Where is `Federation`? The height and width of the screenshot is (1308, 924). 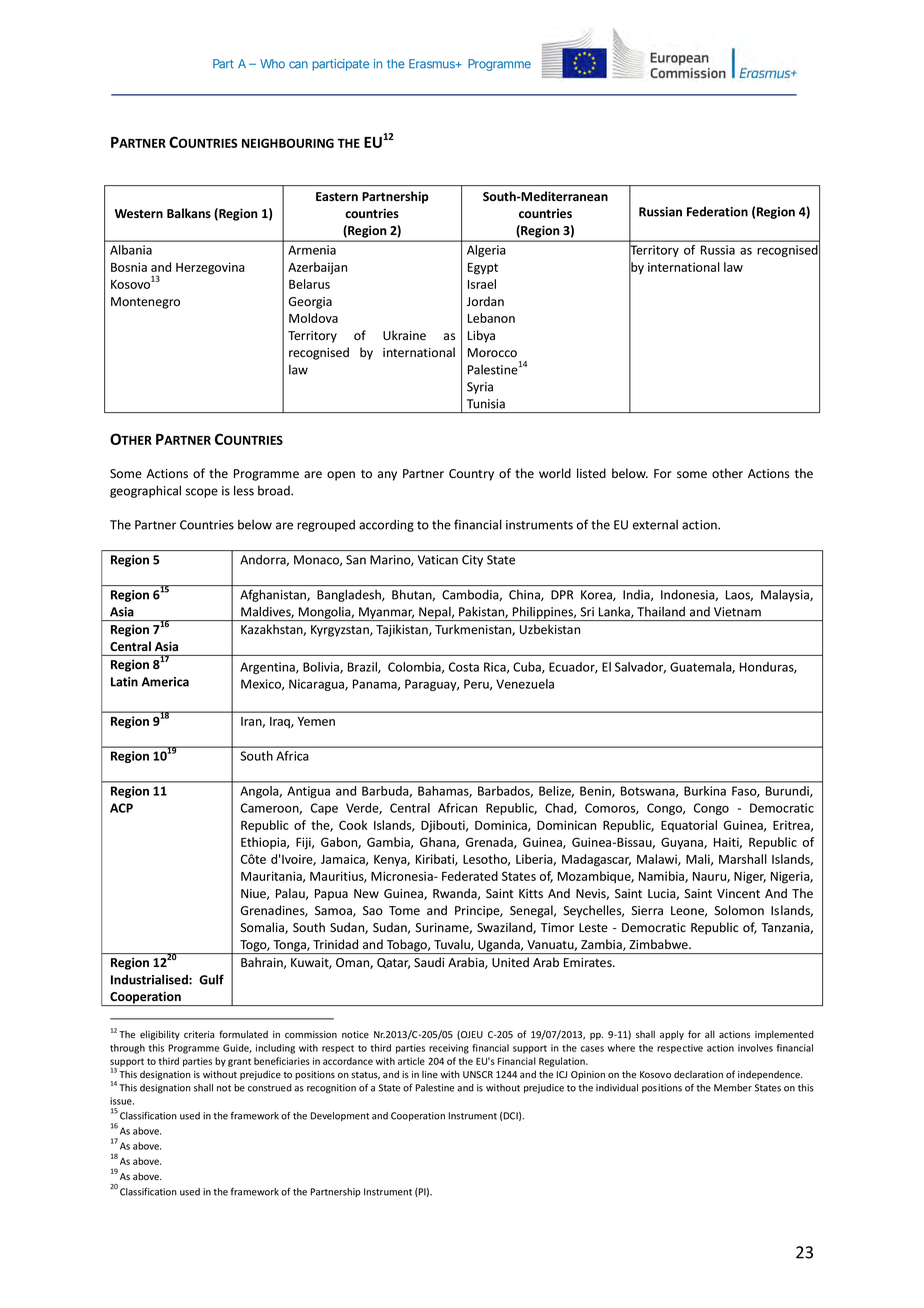
Federation is located at coordinates (717, 211).
